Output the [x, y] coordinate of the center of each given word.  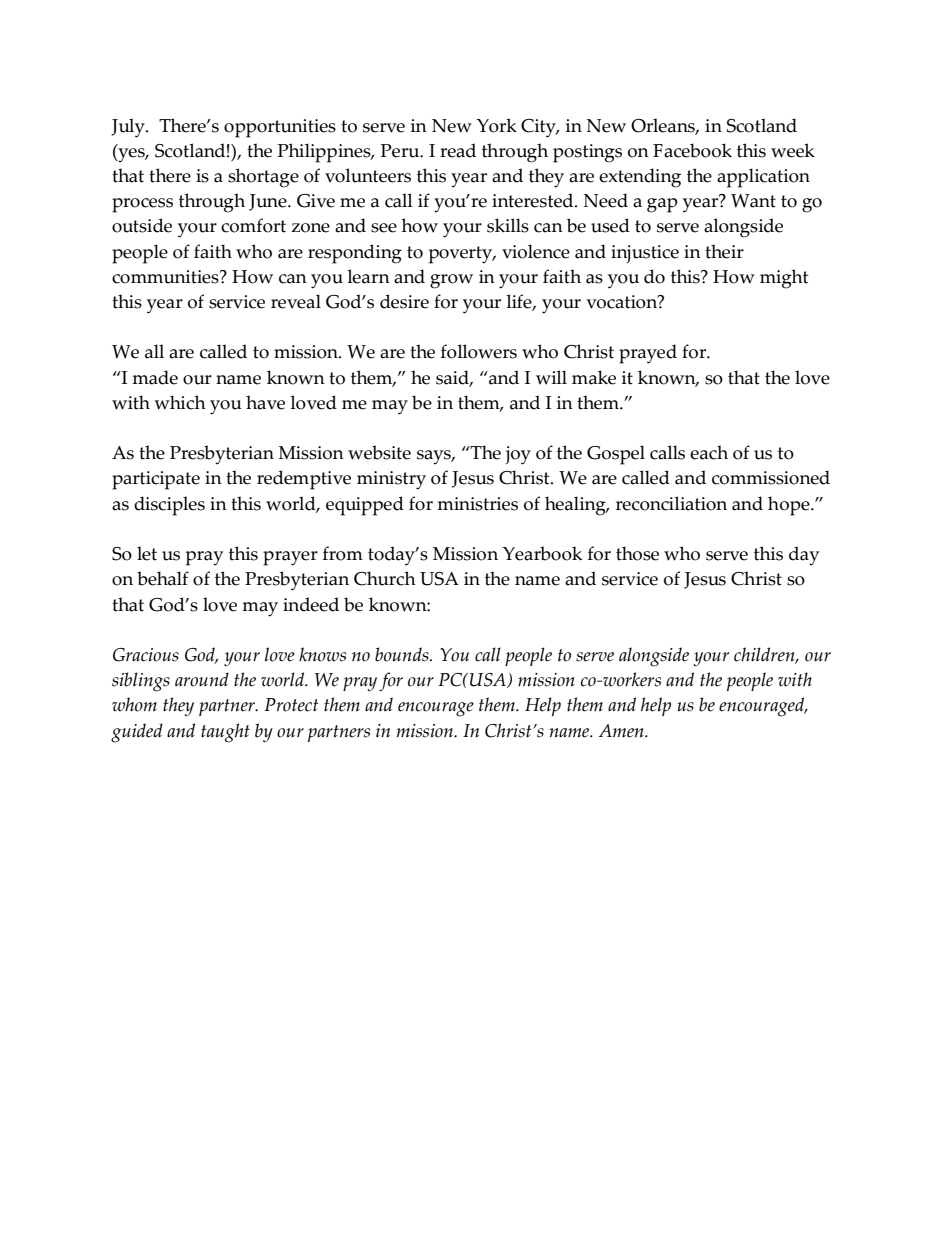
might [784, 279]
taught [225, 733]
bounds [403, 654]
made [155, 377]
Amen [622, 731]
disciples [169, 506]
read [458, 150]
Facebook [692, 150]
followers [479, 351]
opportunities [280, 128]
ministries [477, 504]
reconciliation [671, 503]
